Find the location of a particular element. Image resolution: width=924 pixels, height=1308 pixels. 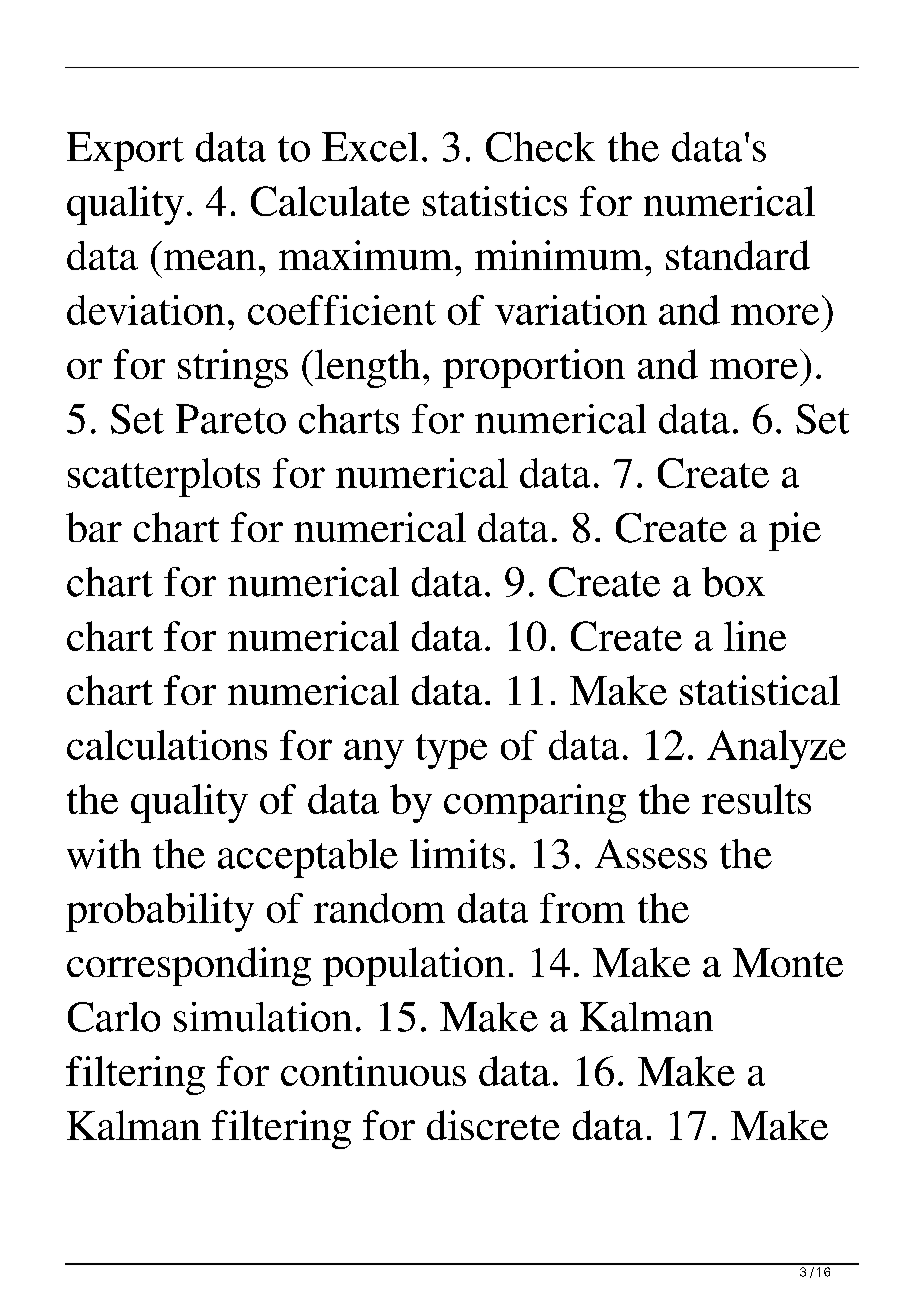

Carlo is located at coordinates (114, 1017).
